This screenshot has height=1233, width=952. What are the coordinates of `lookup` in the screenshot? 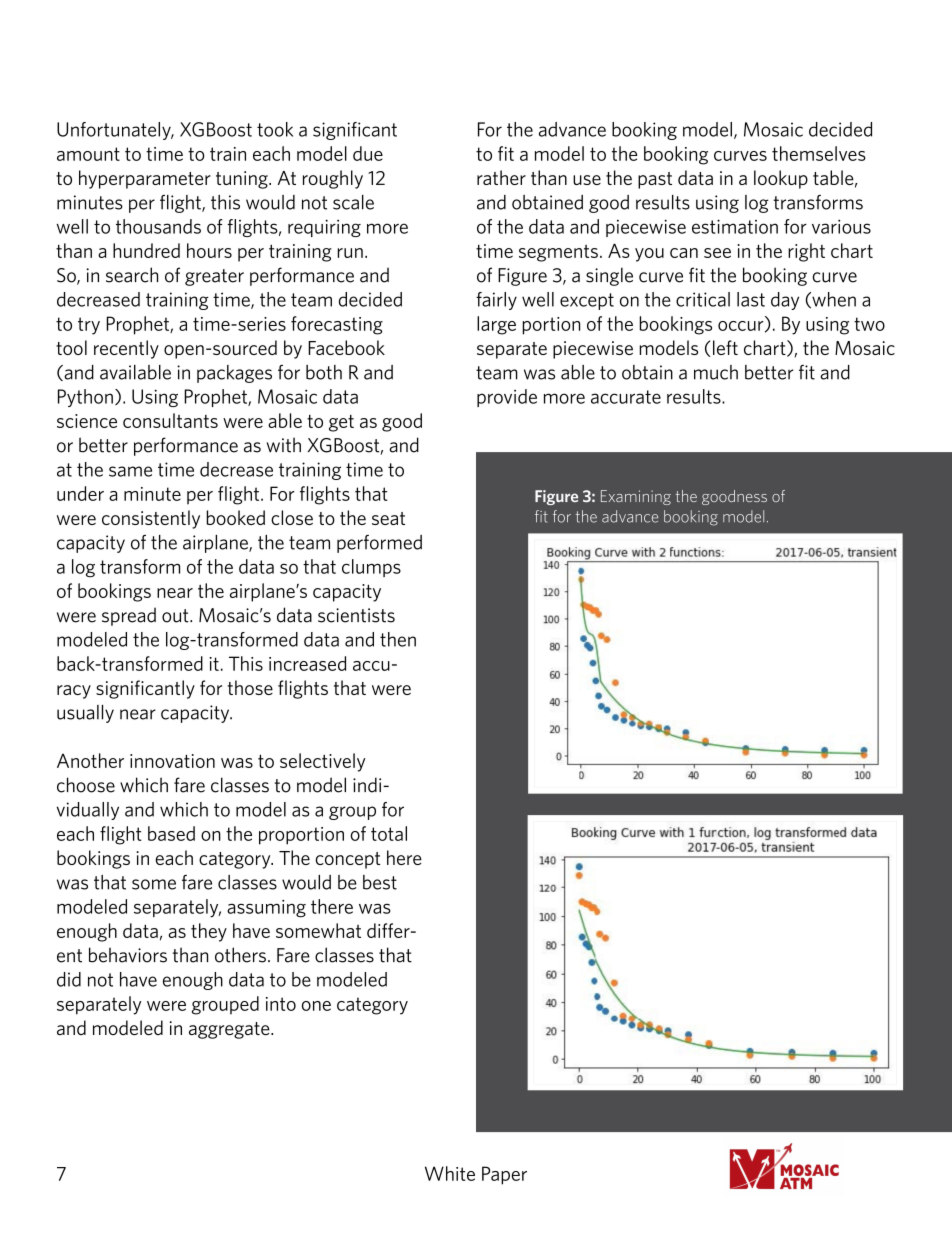 It's located at (781, 179).
